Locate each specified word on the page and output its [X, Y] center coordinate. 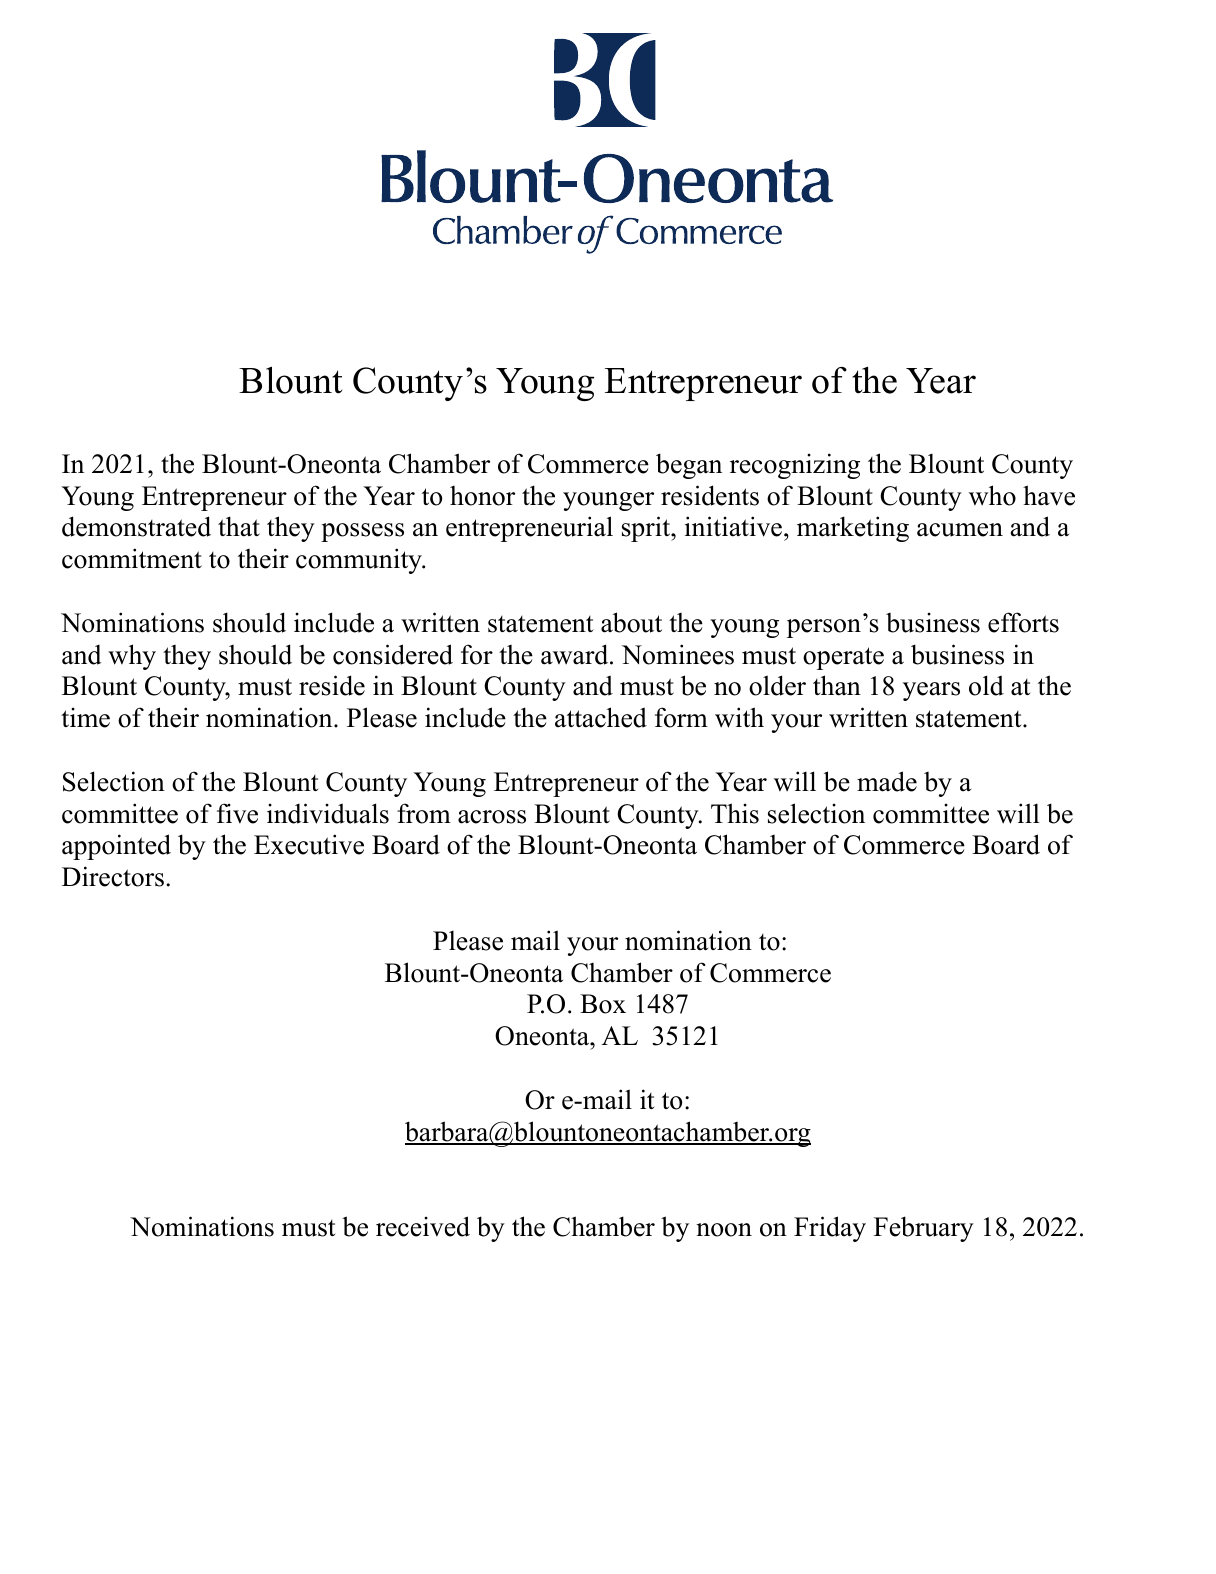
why [132, 657]
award [576, 654]
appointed [116, 847]
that [239, 526]
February [924, 1229]
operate [843, 658]
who [992, 495]
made [887, 781]
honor [482, 496]
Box [603, 1004]
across [492, 817]
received [423, 1226]
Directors [113, 876]
